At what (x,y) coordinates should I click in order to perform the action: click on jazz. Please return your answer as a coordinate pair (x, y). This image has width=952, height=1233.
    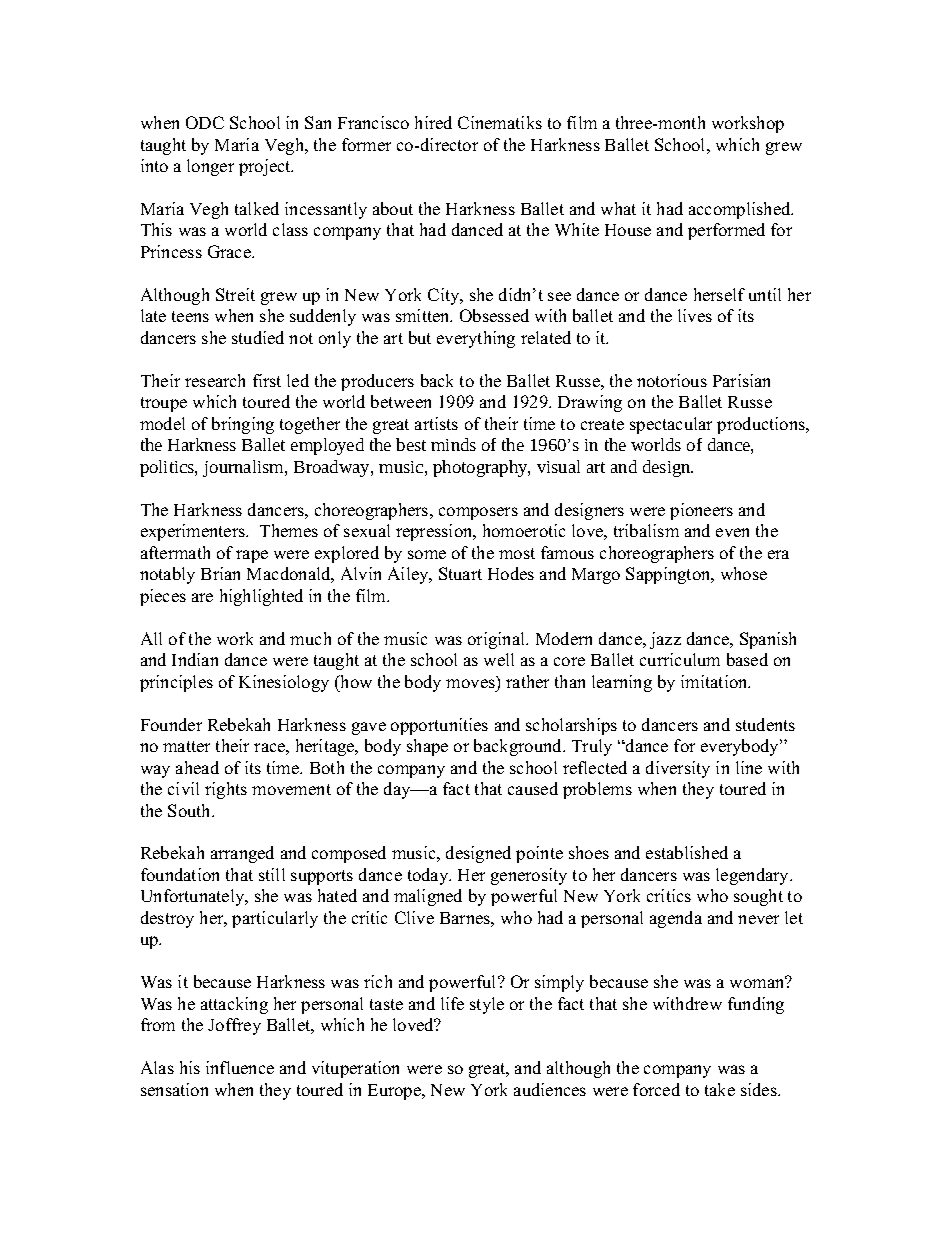
    Looking at the image, I should click on (665, 640).
